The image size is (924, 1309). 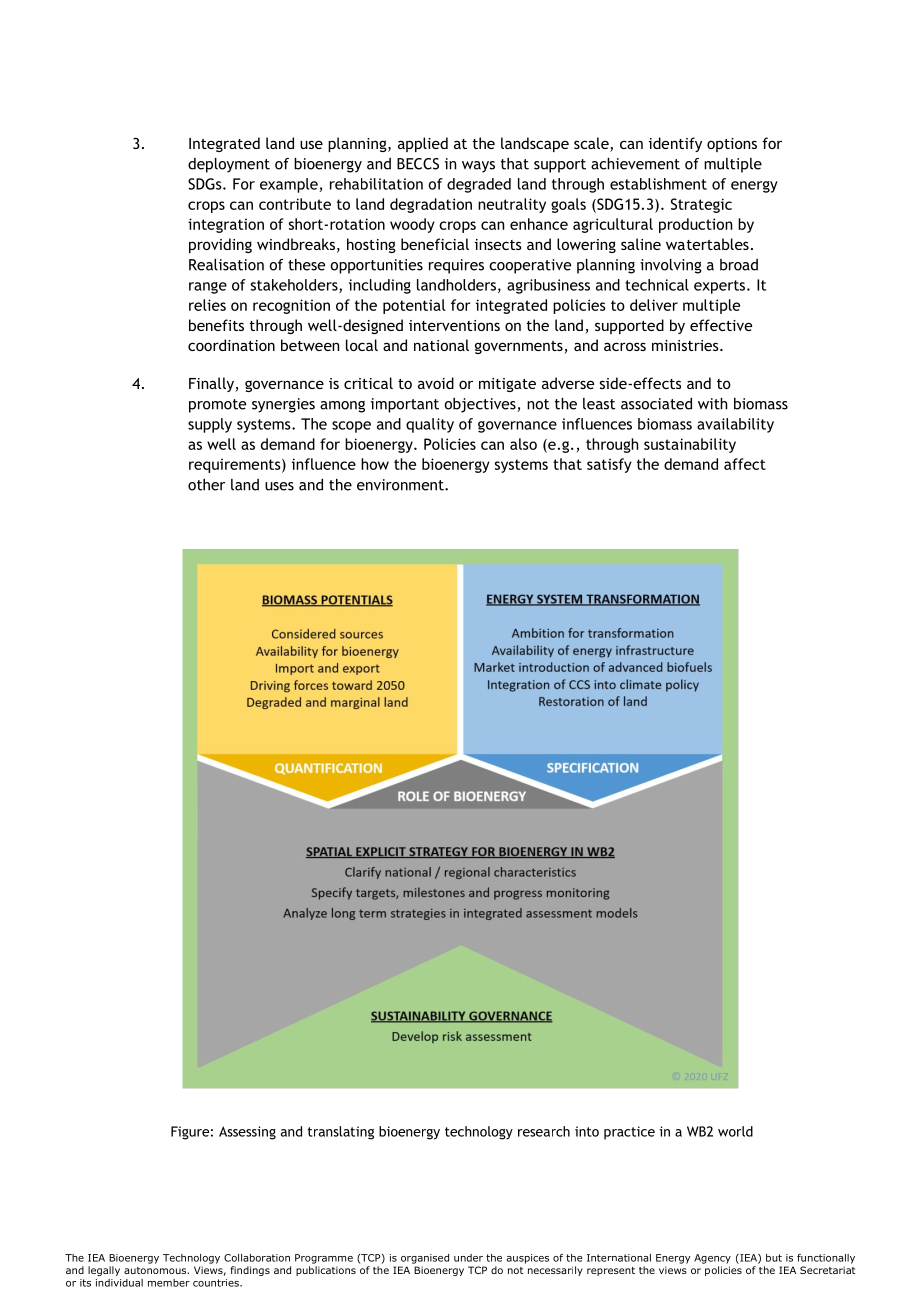 What do you see at coordinates (732, 145) in the document?
I see `options` at bounding box center [732, 145].
